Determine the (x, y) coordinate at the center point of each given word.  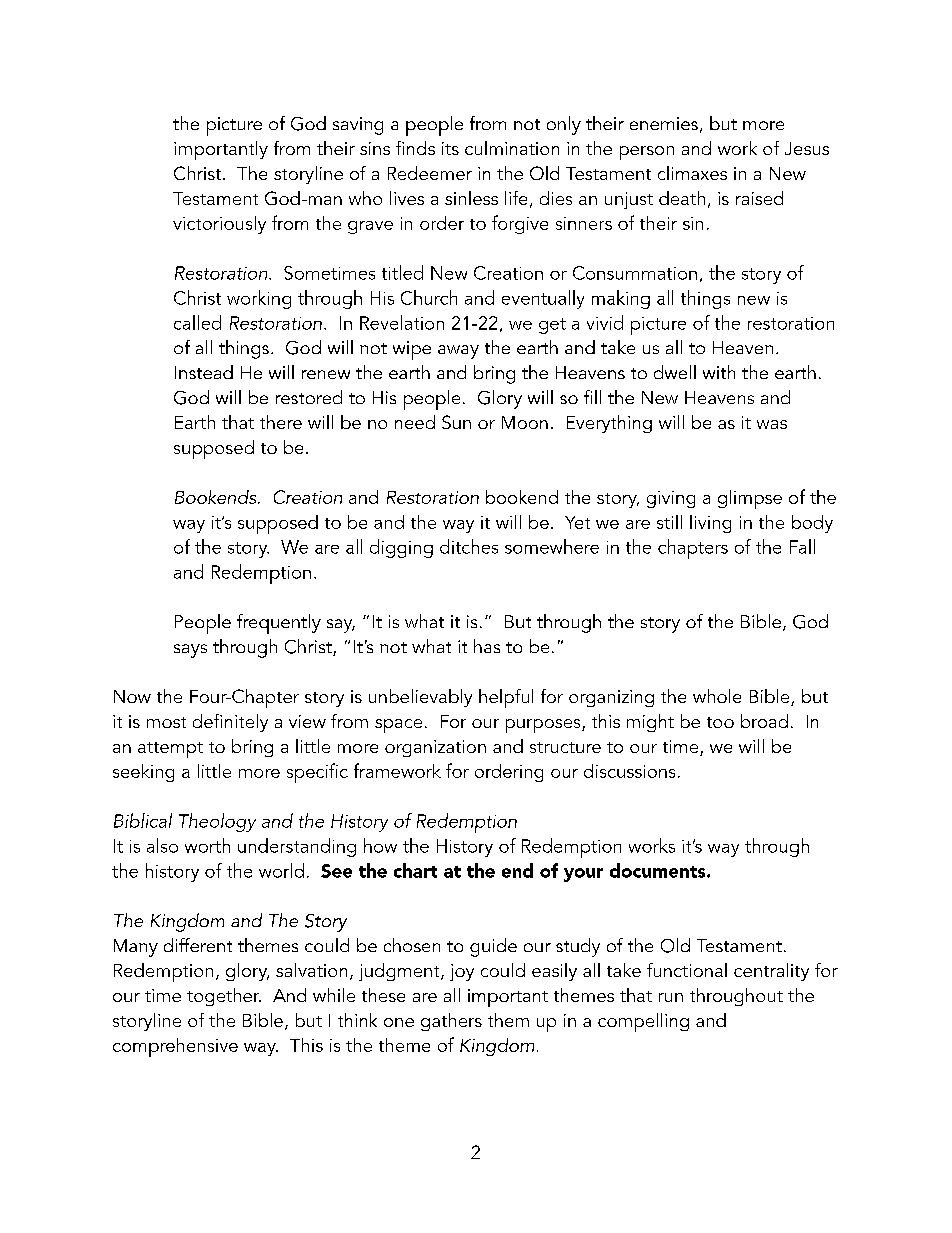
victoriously (219, 225)
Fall (802, 546)
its (450, 148)
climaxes (692, 173)
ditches (469, 546)
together (224, 997)
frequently (279, 624)
